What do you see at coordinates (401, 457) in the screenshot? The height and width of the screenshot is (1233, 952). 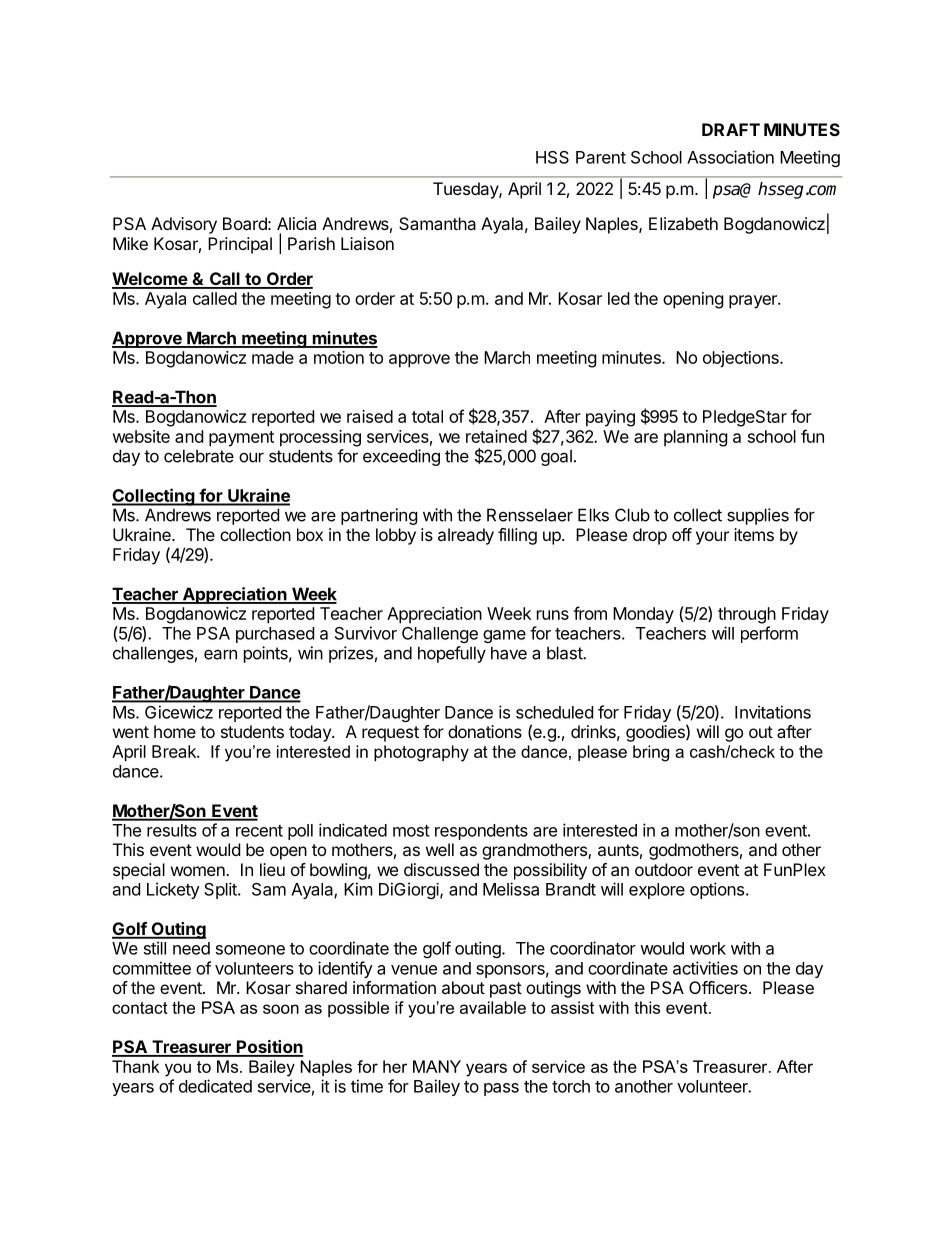 I see `exceeding` at bounding box center [401, 457].
